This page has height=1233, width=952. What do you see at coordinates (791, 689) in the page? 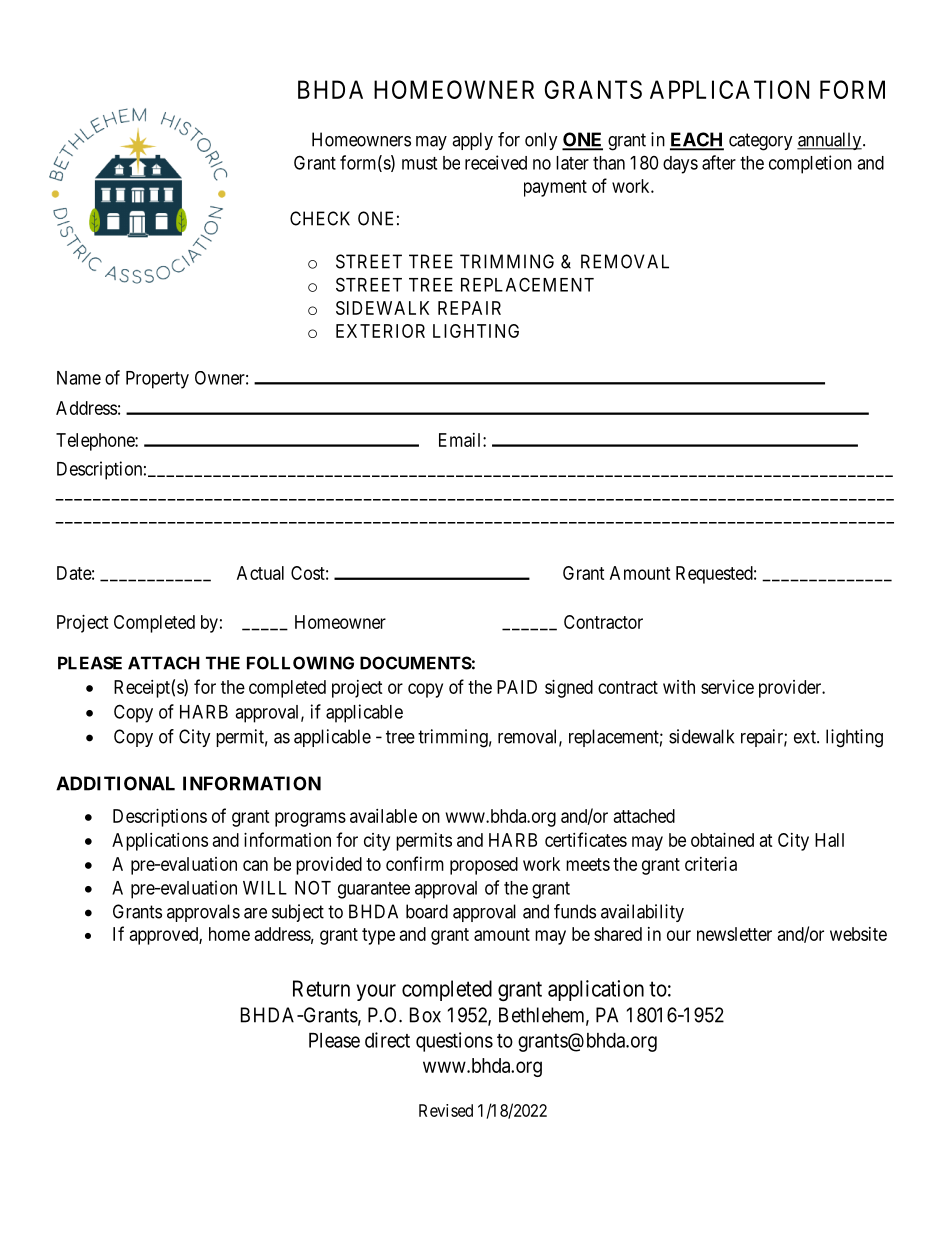
I see `provider` at bounding box center [791, 689].
